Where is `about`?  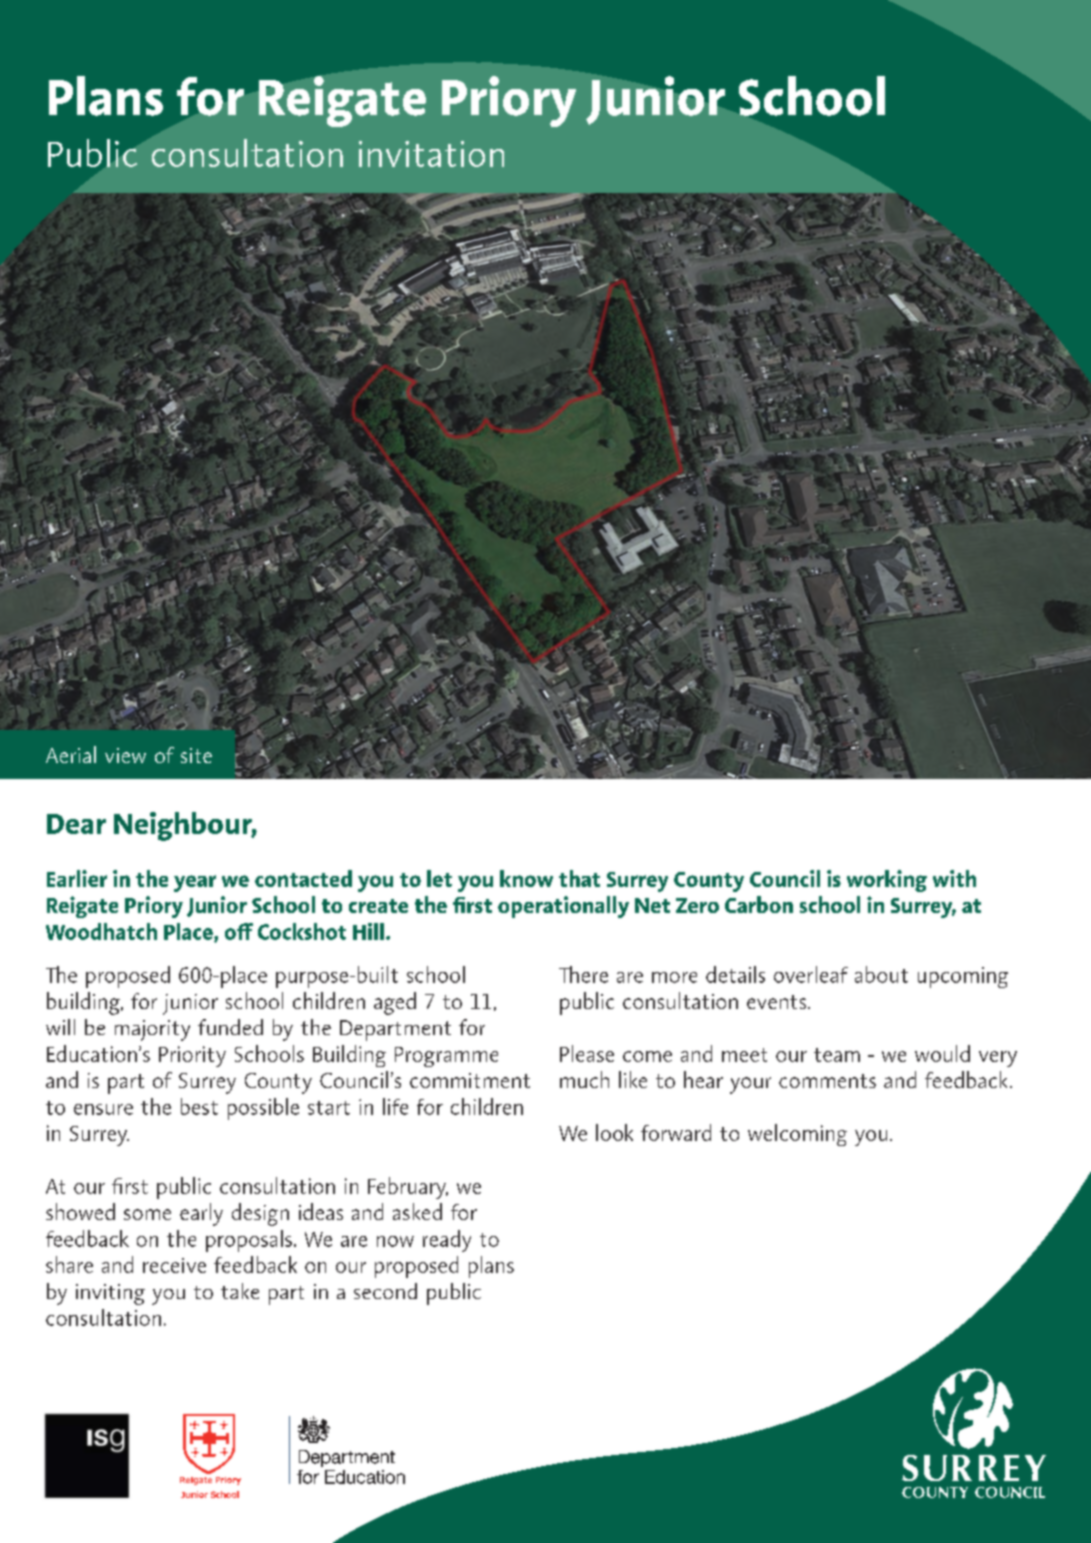 about is located at coordinates (881, 974).
